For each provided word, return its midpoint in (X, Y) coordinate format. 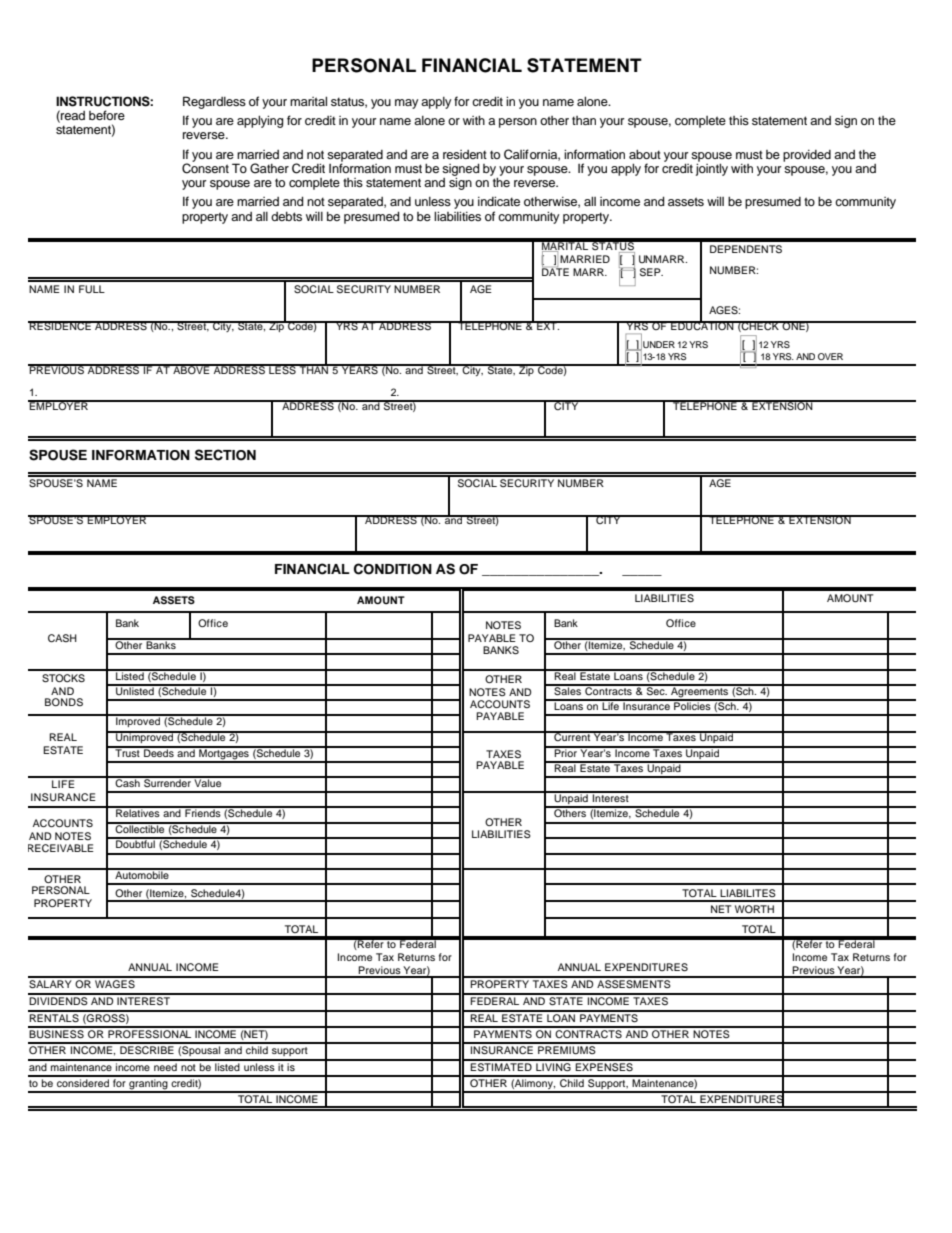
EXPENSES (604, 1066)
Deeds (159, 752)
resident (465, 154)
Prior (566, 752)
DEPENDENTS (746, 249)
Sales (568, 690)
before (107, 115)
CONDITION (393, 569)
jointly (712, 168)
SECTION (225, 455)
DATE (555, 271)
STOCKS (63, 678)
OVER (830, 356)
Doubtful (135, 843)
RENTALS (54, 1017)
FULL (92, 289)
